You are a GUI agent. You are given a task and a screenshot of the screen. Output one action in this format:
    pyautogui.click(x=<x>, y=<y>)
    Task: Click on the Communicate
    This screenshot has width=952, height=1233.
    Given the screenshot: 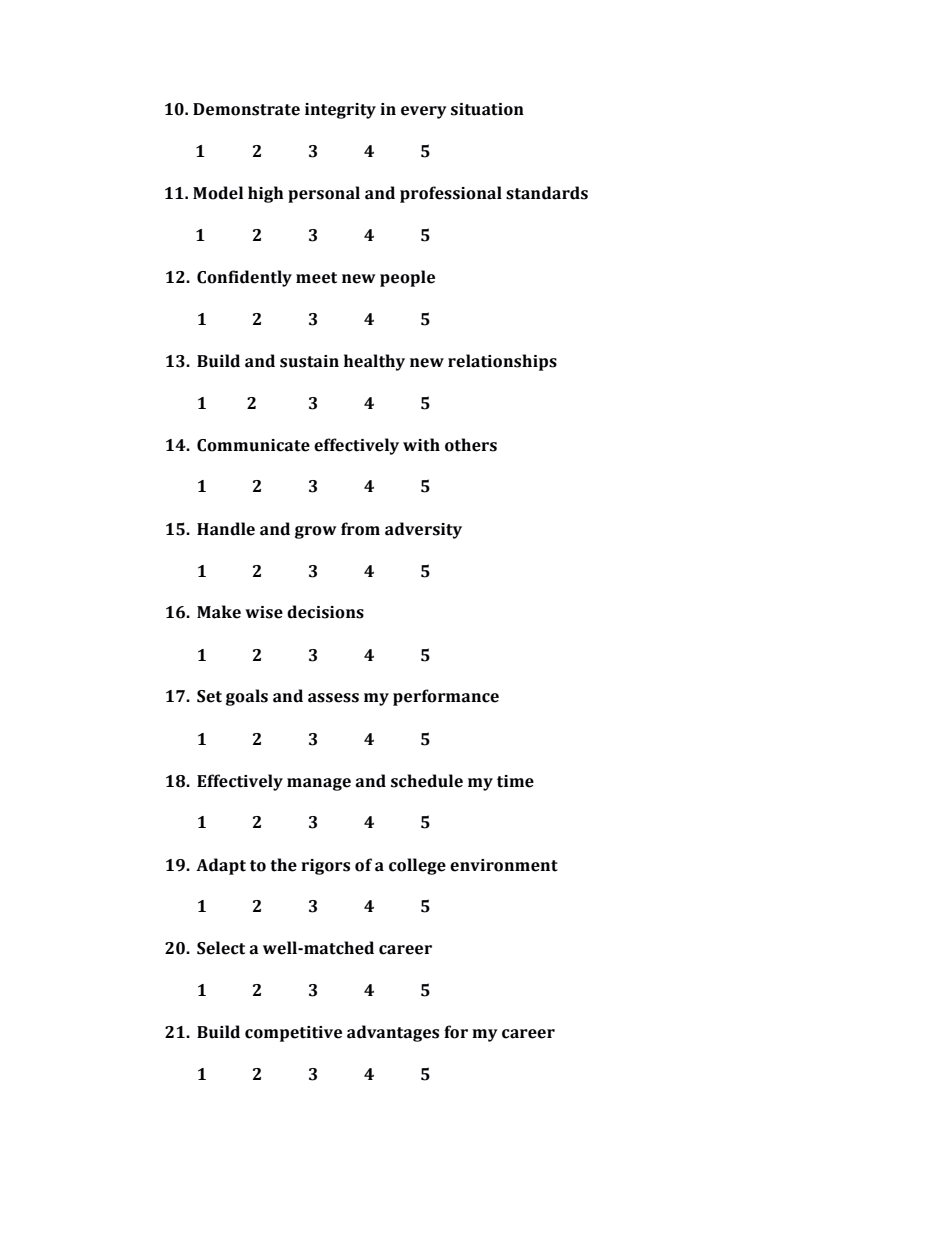 What is the action you would take?
    pyautogui.click(x=253, y=445)
